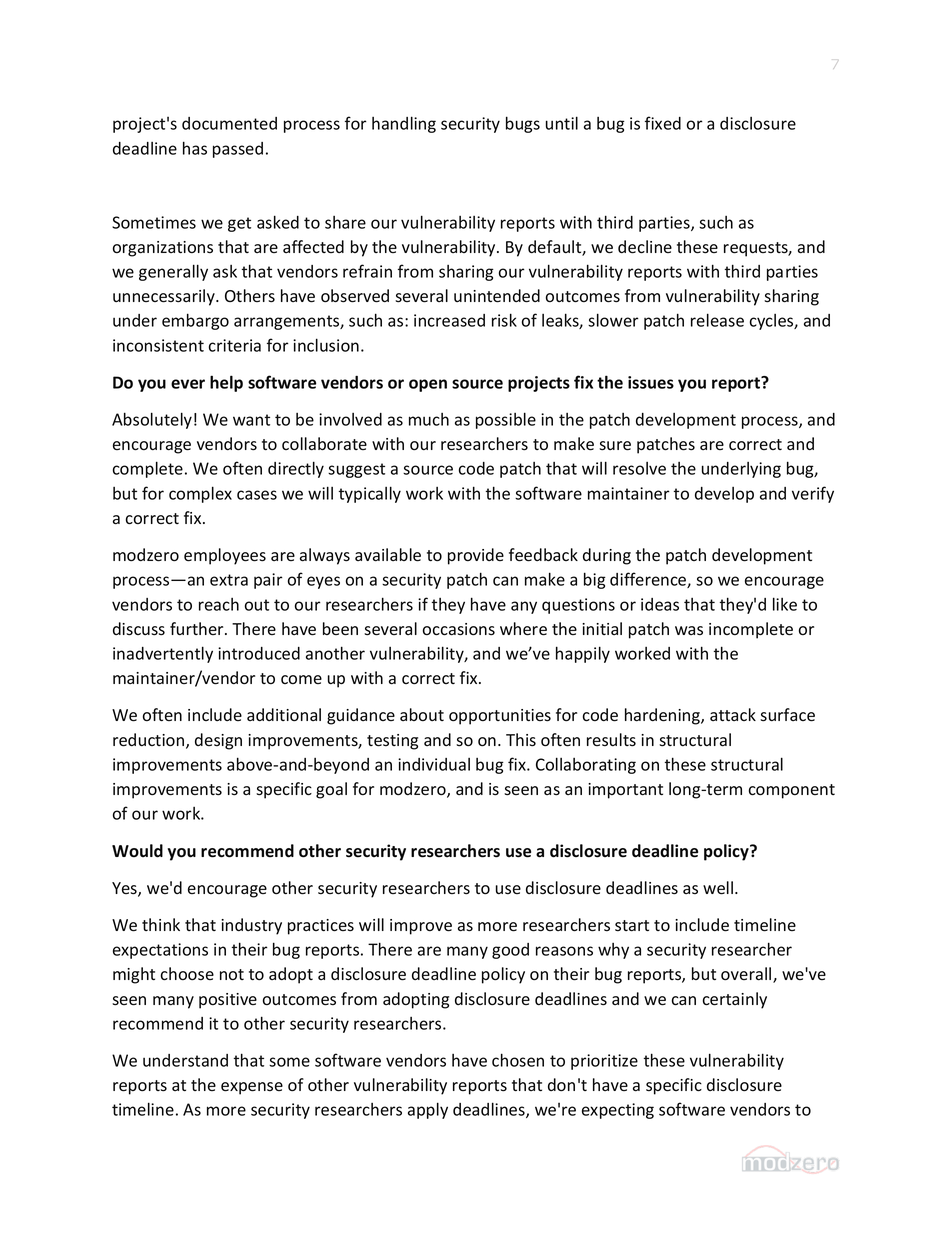 The width and height of the screenshot is (952, 1233). What do you see at coordinates (735, 1000) in the screenshot?
I see `certainly` at bounding box center [735, 1000].
